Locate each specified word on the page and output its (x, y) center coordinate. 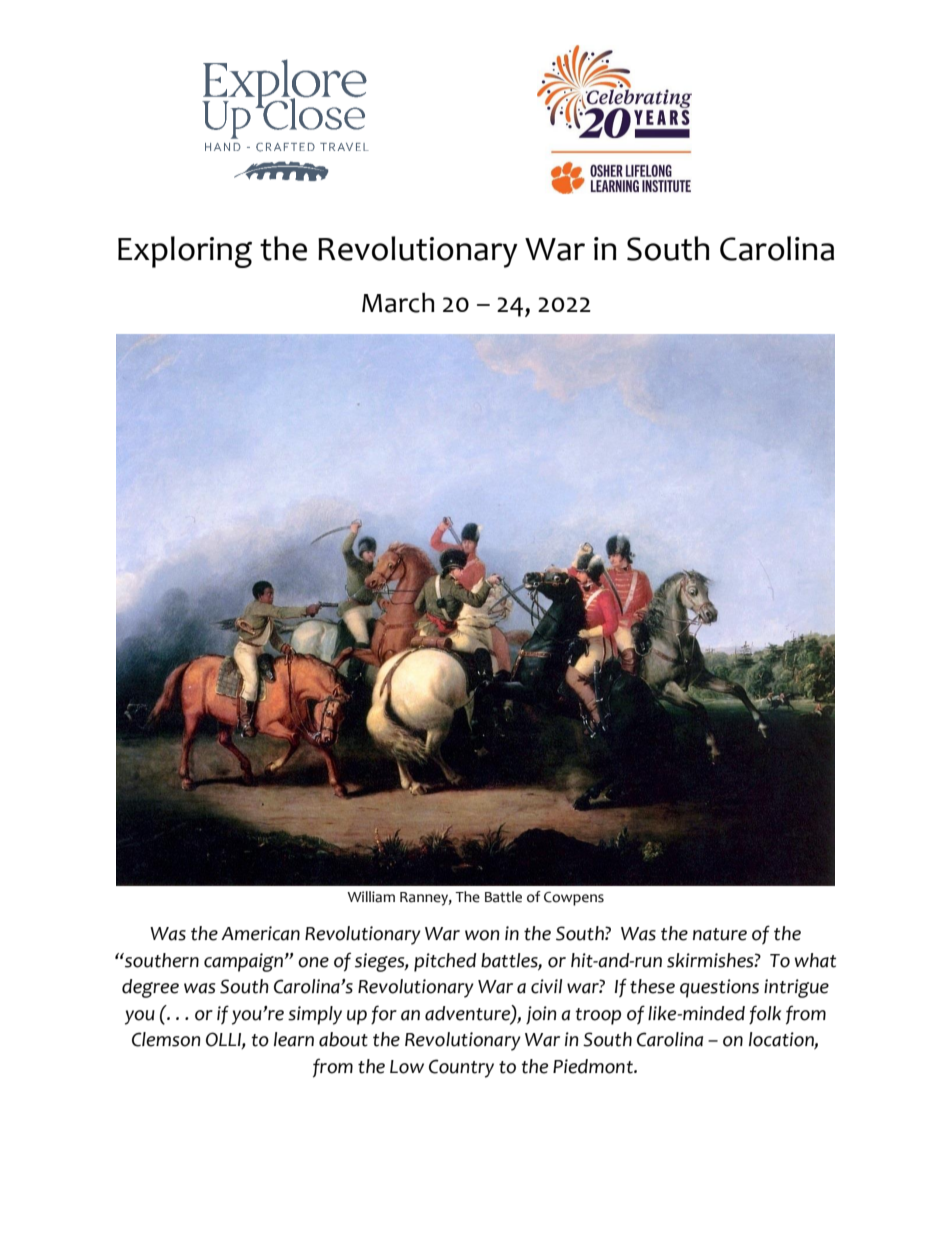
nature (720, 934)
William (371, 897)
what (815, 960)
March (398, 302)
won (482, 935)
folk (765, 1015)
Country (461, 1068)
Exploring (185, 252)
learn (294, 1039)
